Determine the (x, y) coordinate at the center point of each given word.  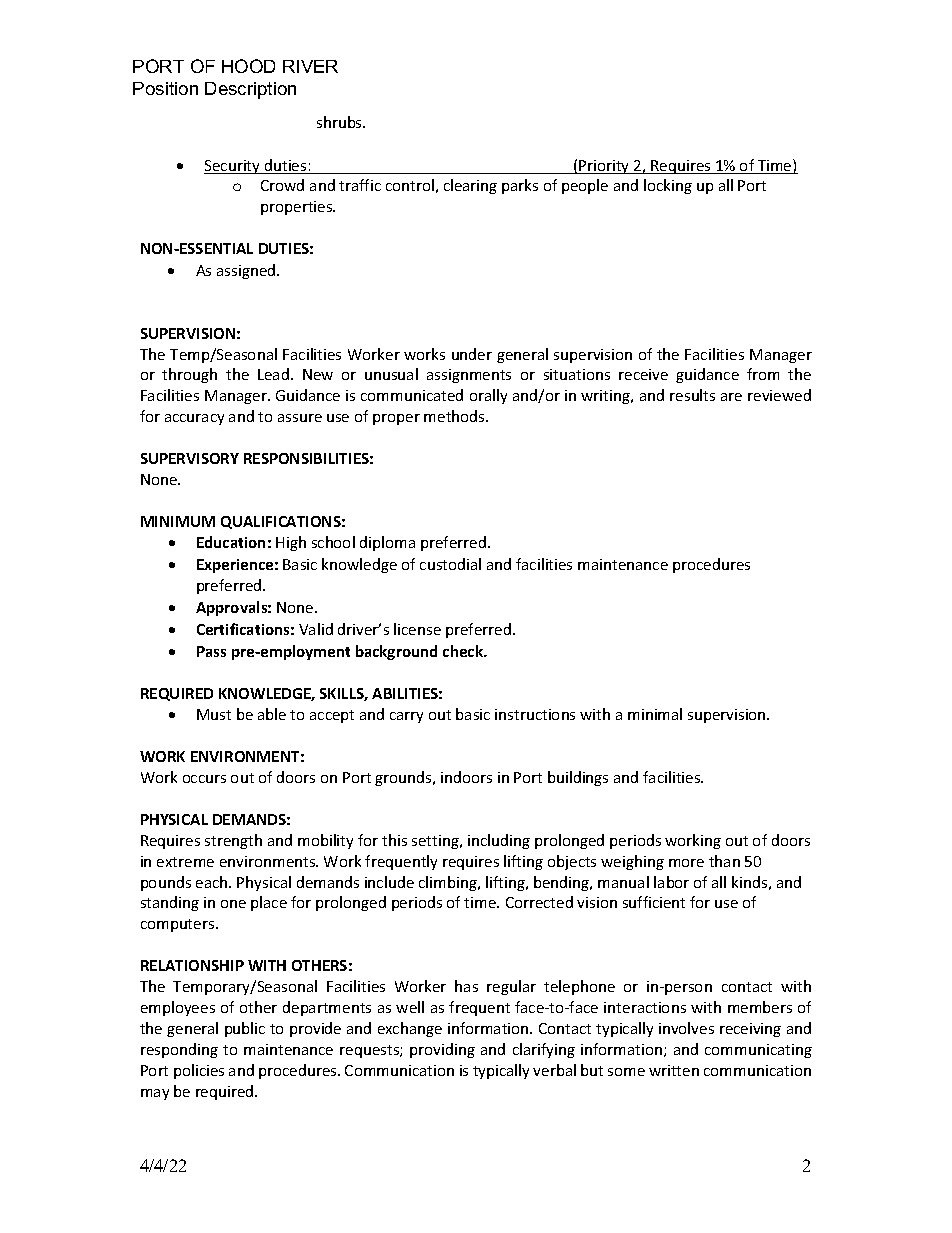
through (189, 375)
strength (233, 841)
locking (668, 186)
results (692, 395)
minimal (655, 714)
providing (442, 1050)
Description (250, 90)
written (674, 1070)
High (291, 543)
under (472, 354)
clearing (470, 186)
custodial (450, 564)
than (724, 861)
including (499, 841)
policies (199, 1071)
